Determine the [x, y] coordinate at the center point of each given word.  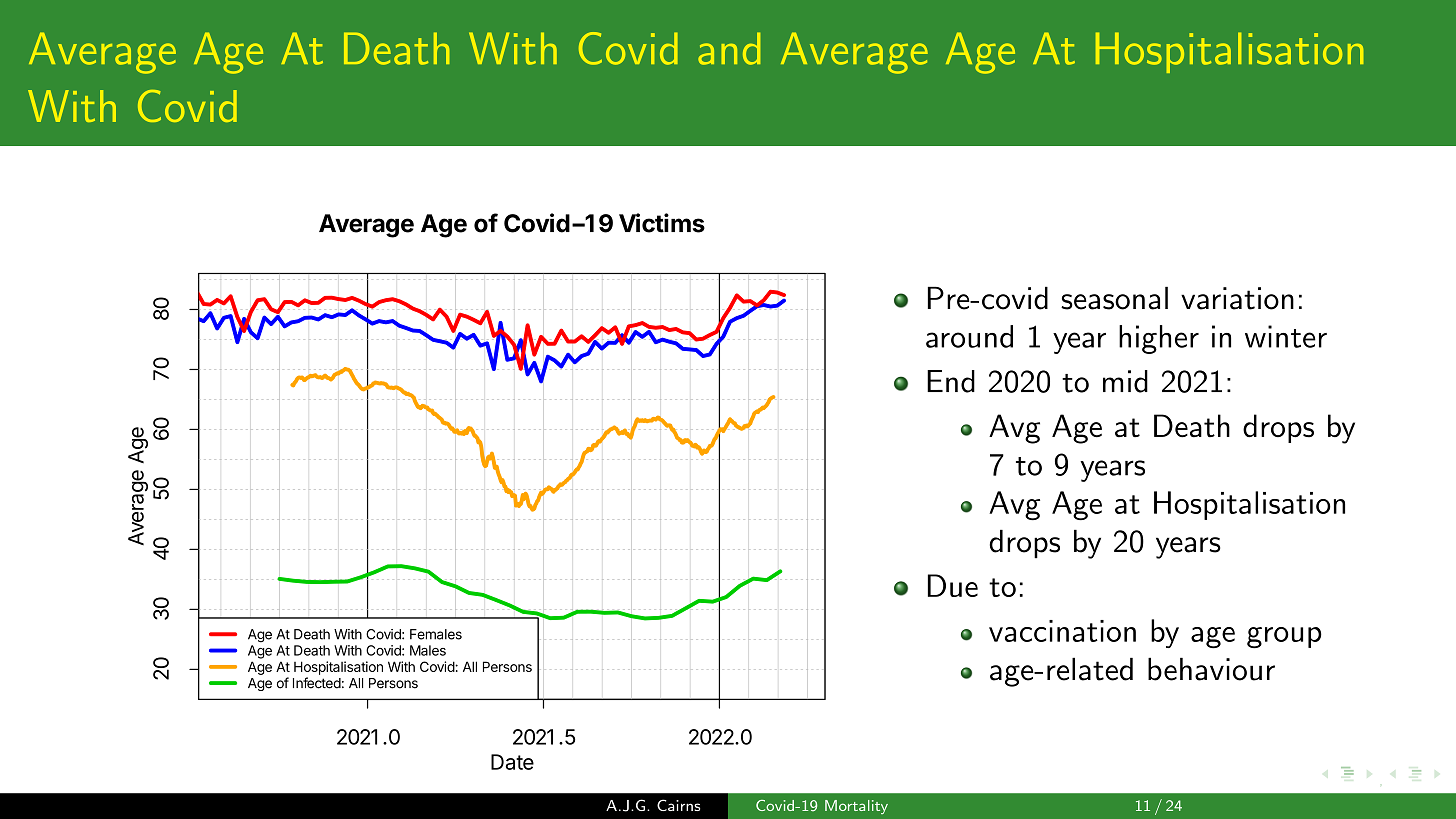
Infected [317, 683]
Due [953, 585]
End [951, 381]
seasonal [1114, 298]
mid [1125, 381]
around [969, 336]
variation [1237, 298]
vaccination [1062, 631]
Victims [662, 223]
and [729, 48]
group [1284, 638]
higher [1159, 339]
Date [512, 762]
